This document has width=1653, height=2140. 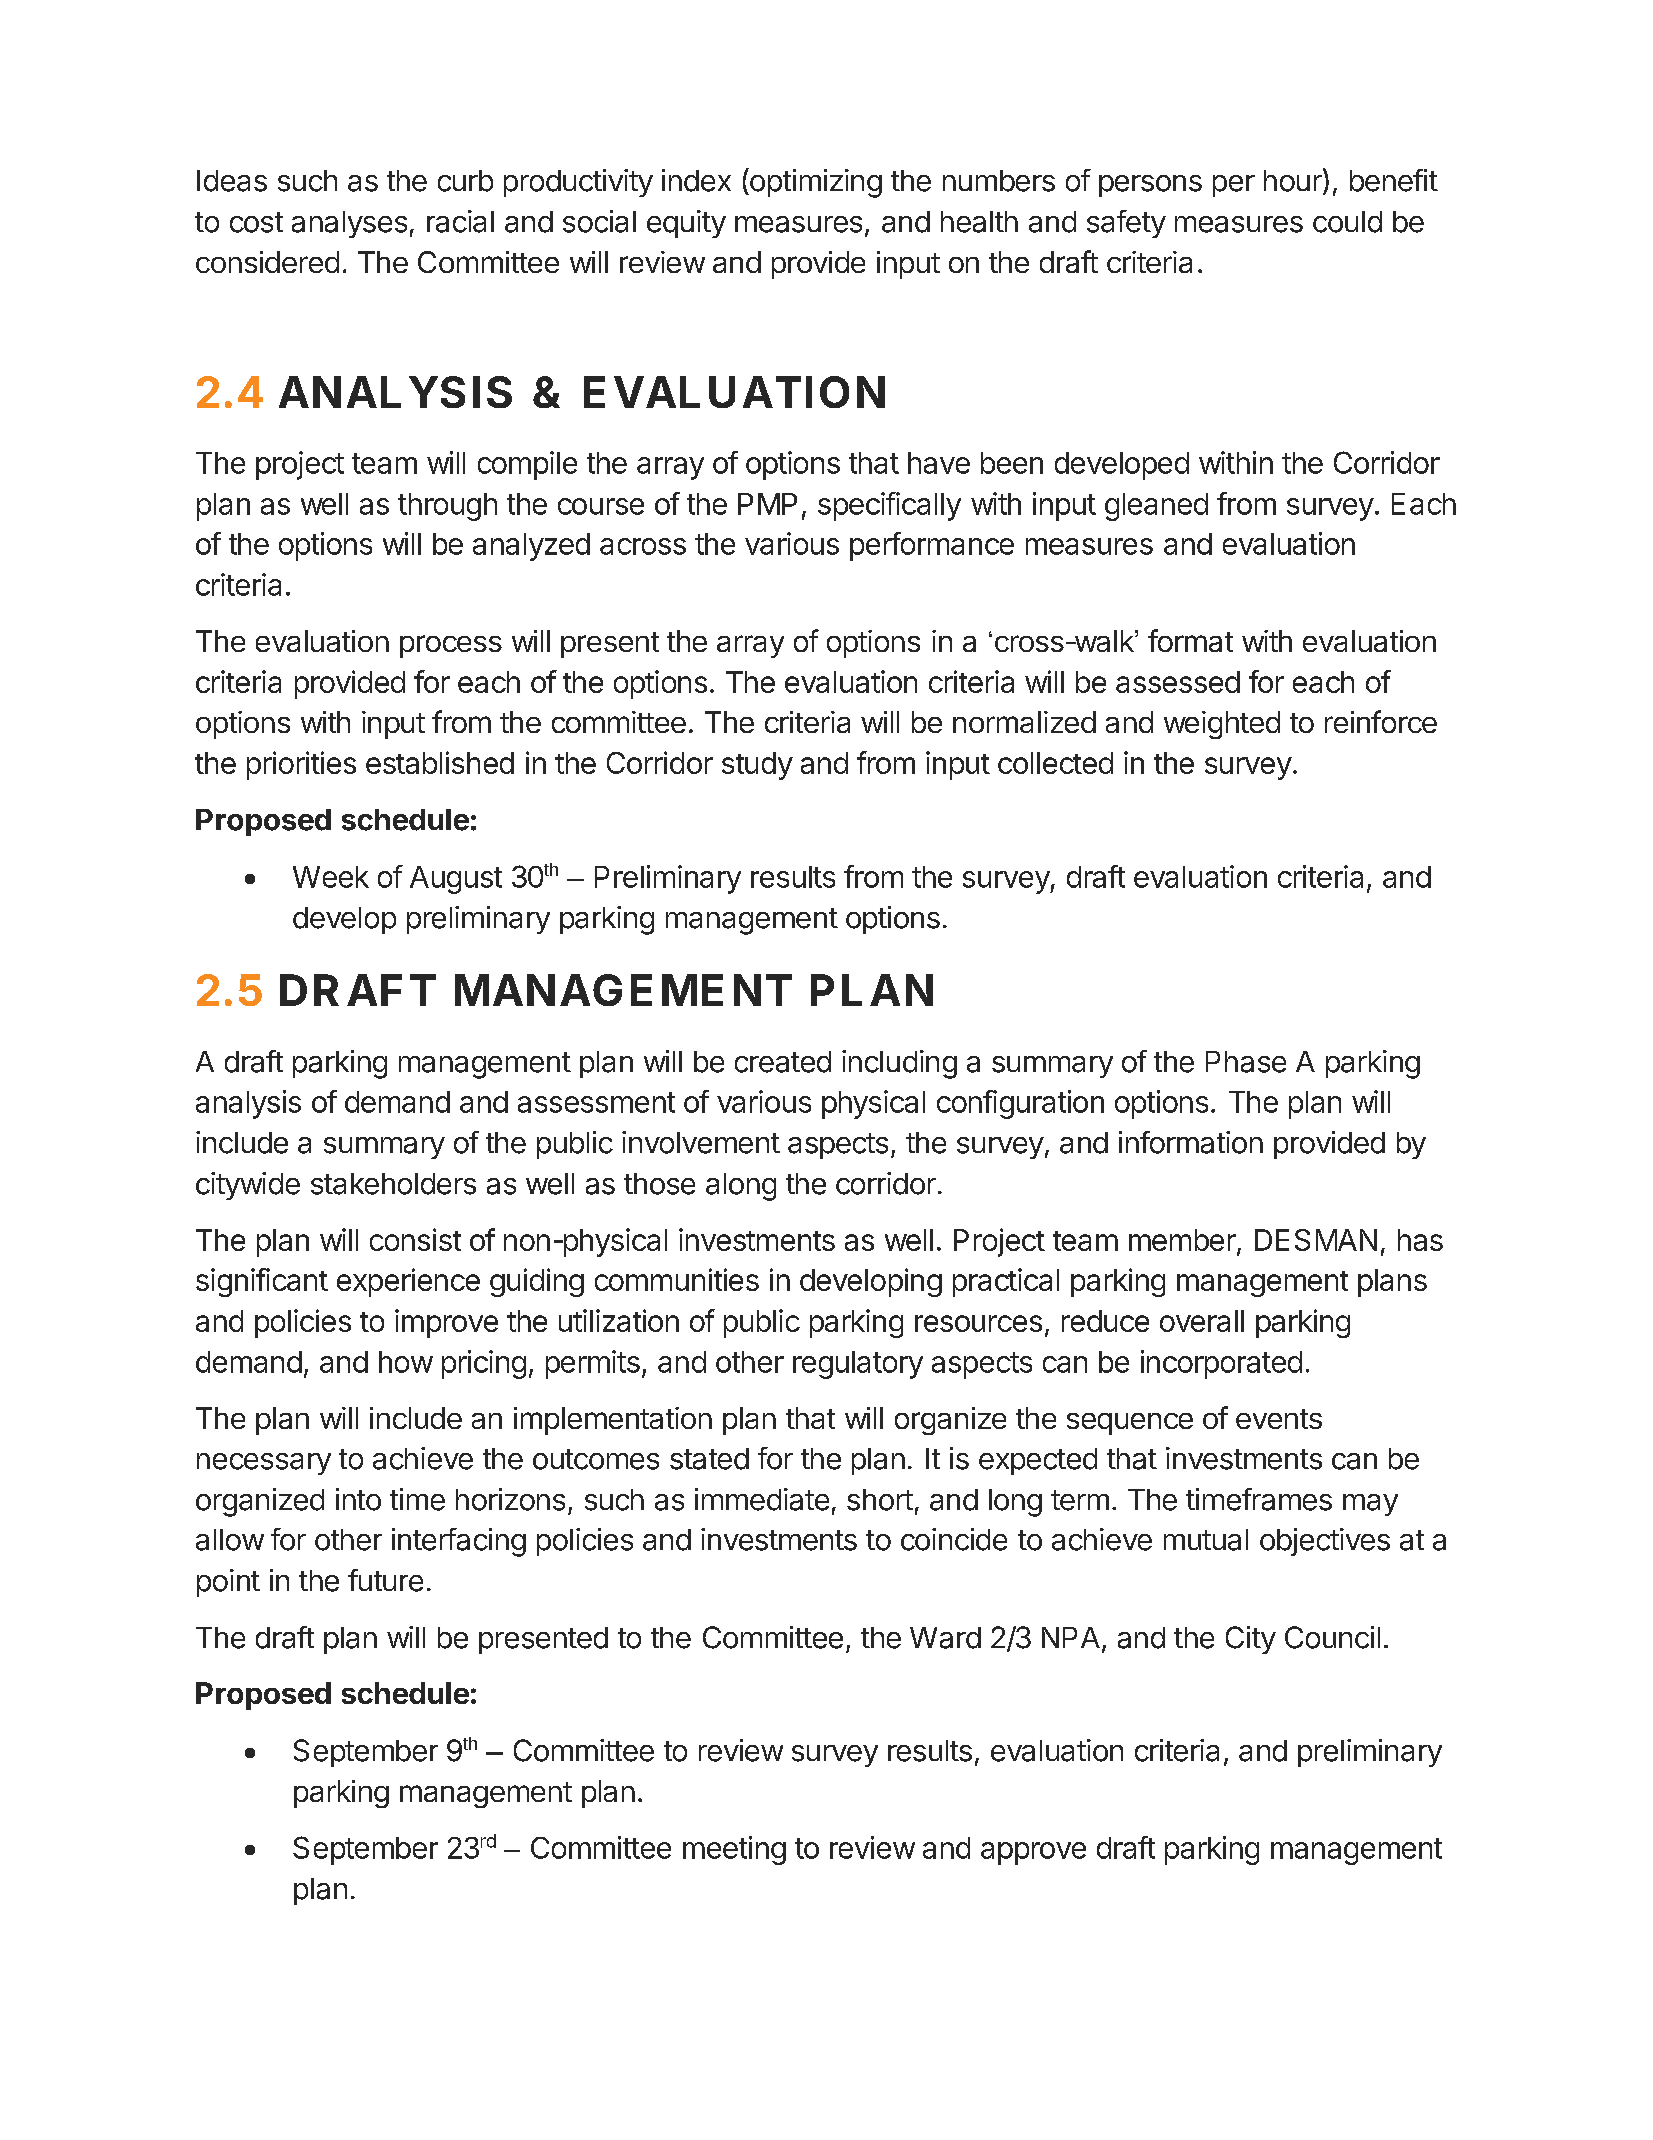 I want to click on hour, so click(x=1294, y=181).
